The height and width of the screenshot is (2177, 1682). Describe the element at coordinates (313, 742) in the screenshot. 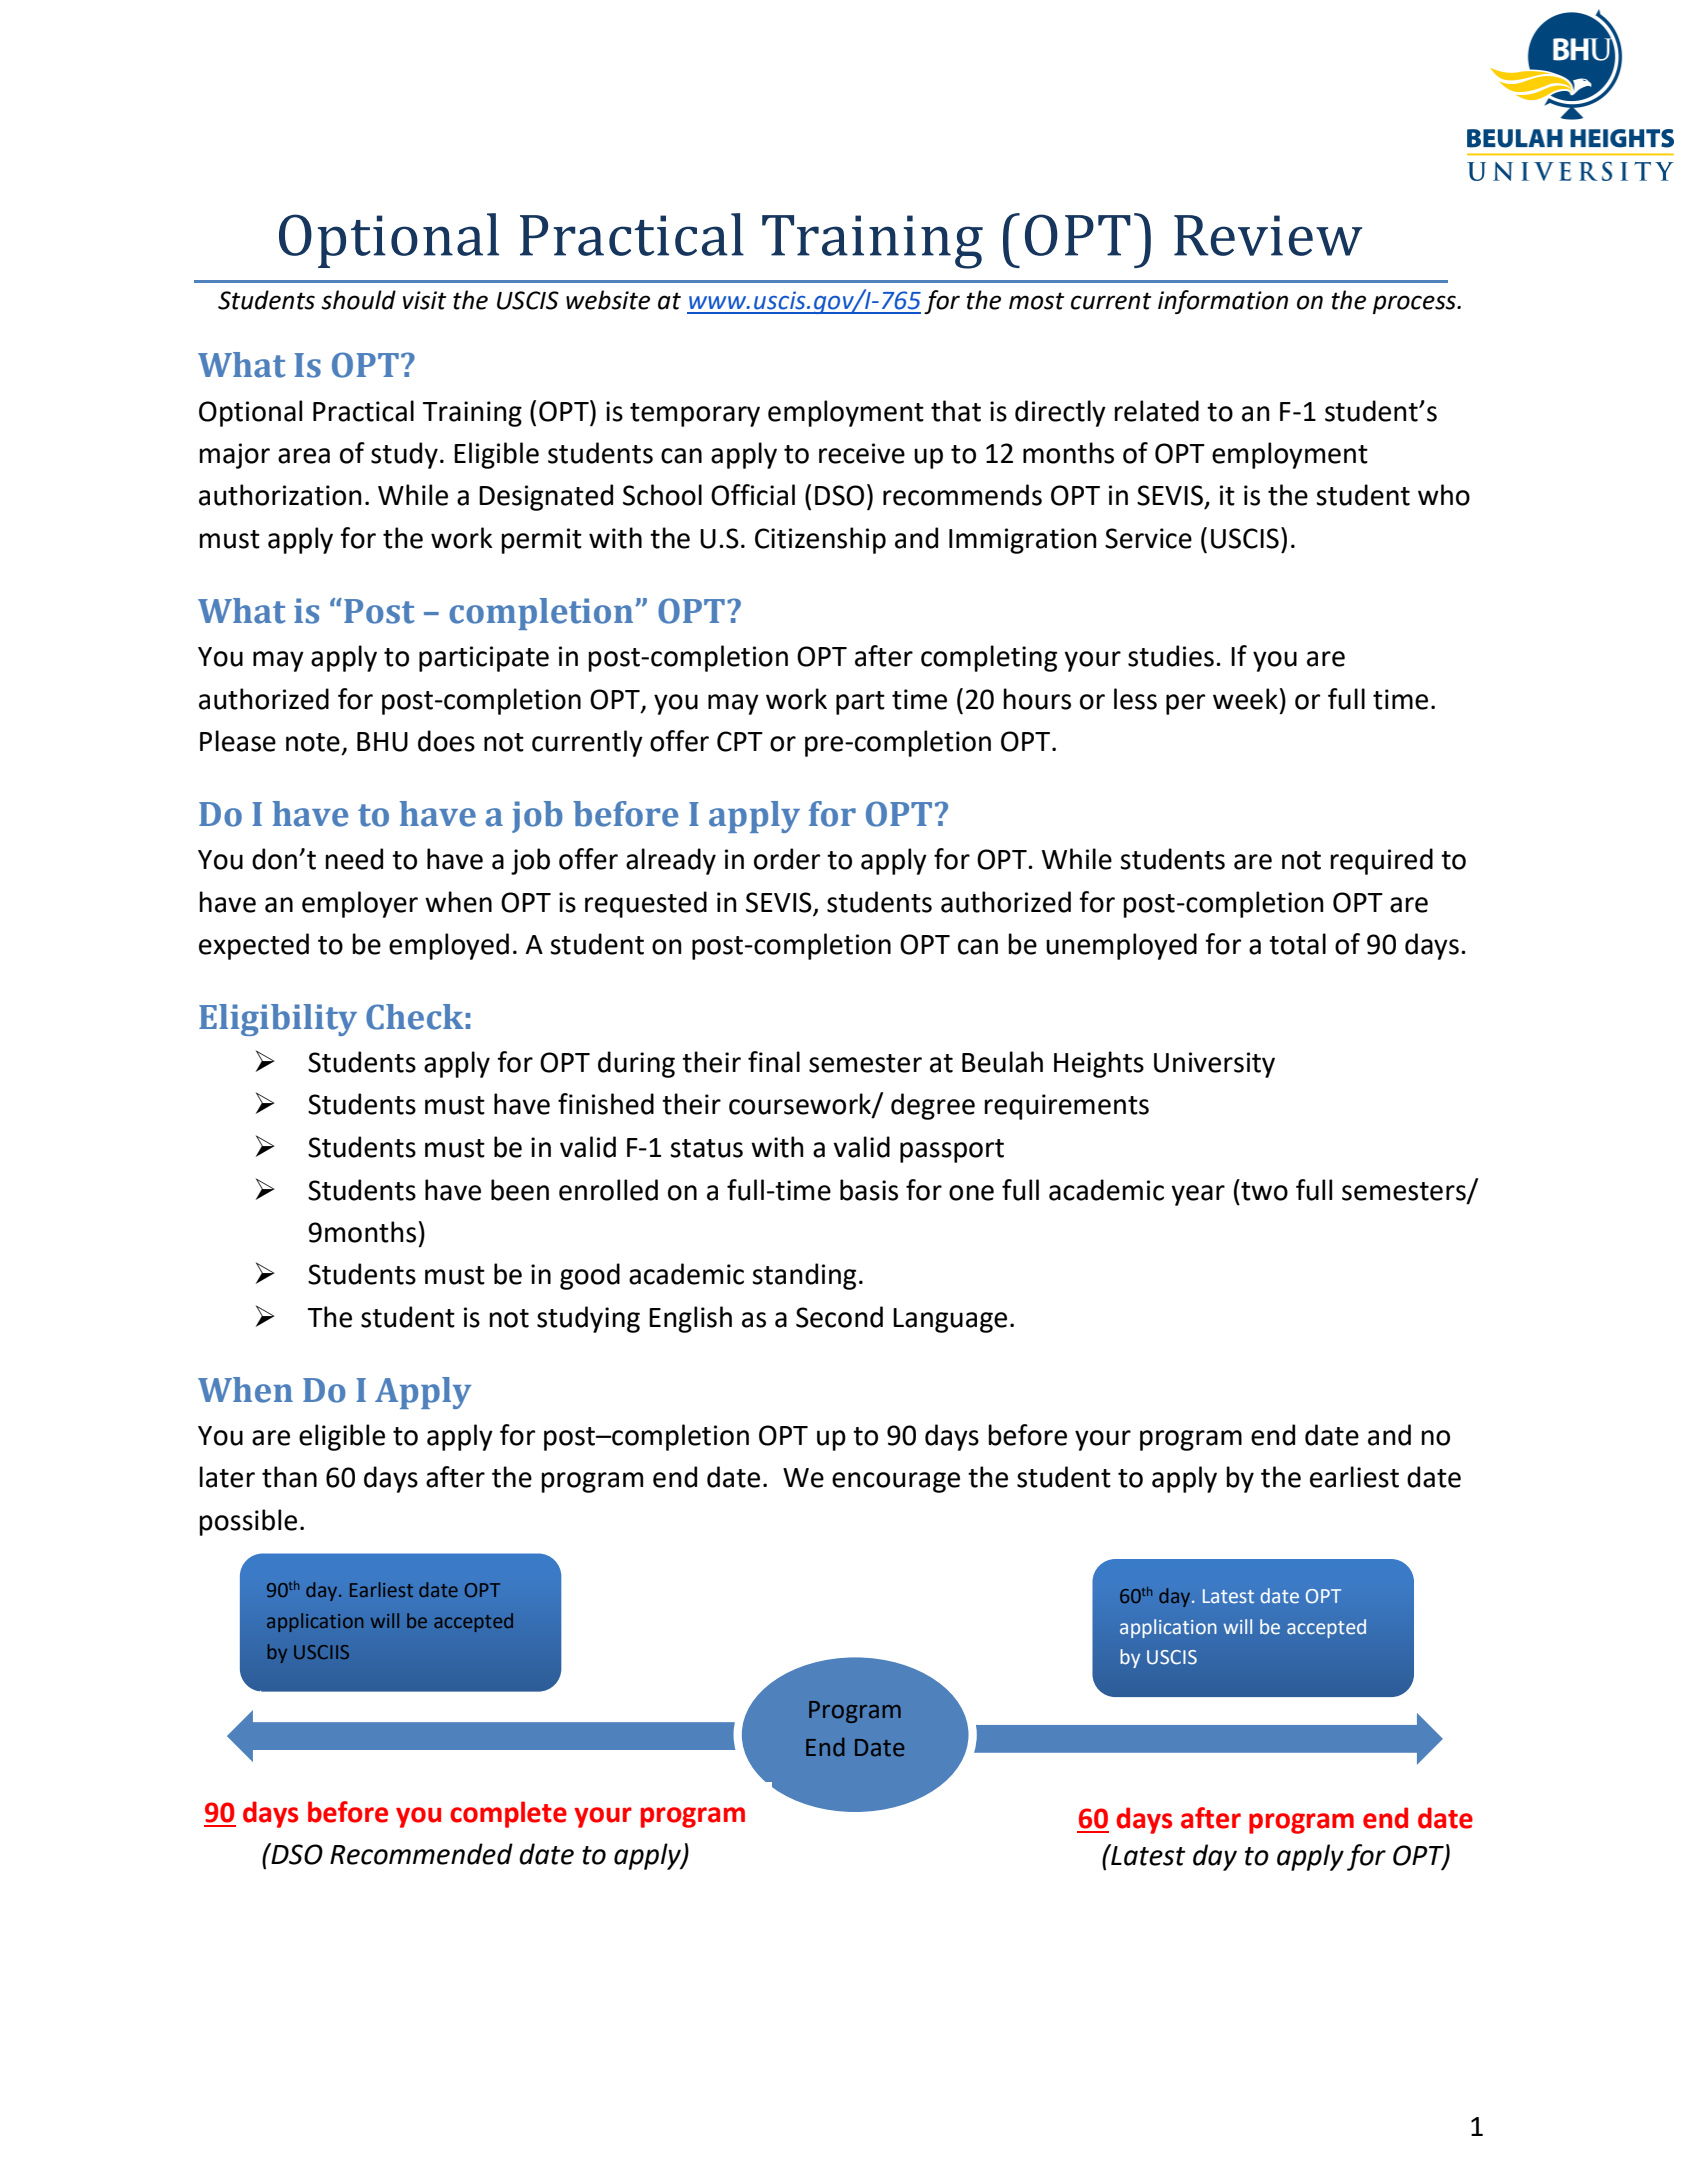

I see `note` at that location.
